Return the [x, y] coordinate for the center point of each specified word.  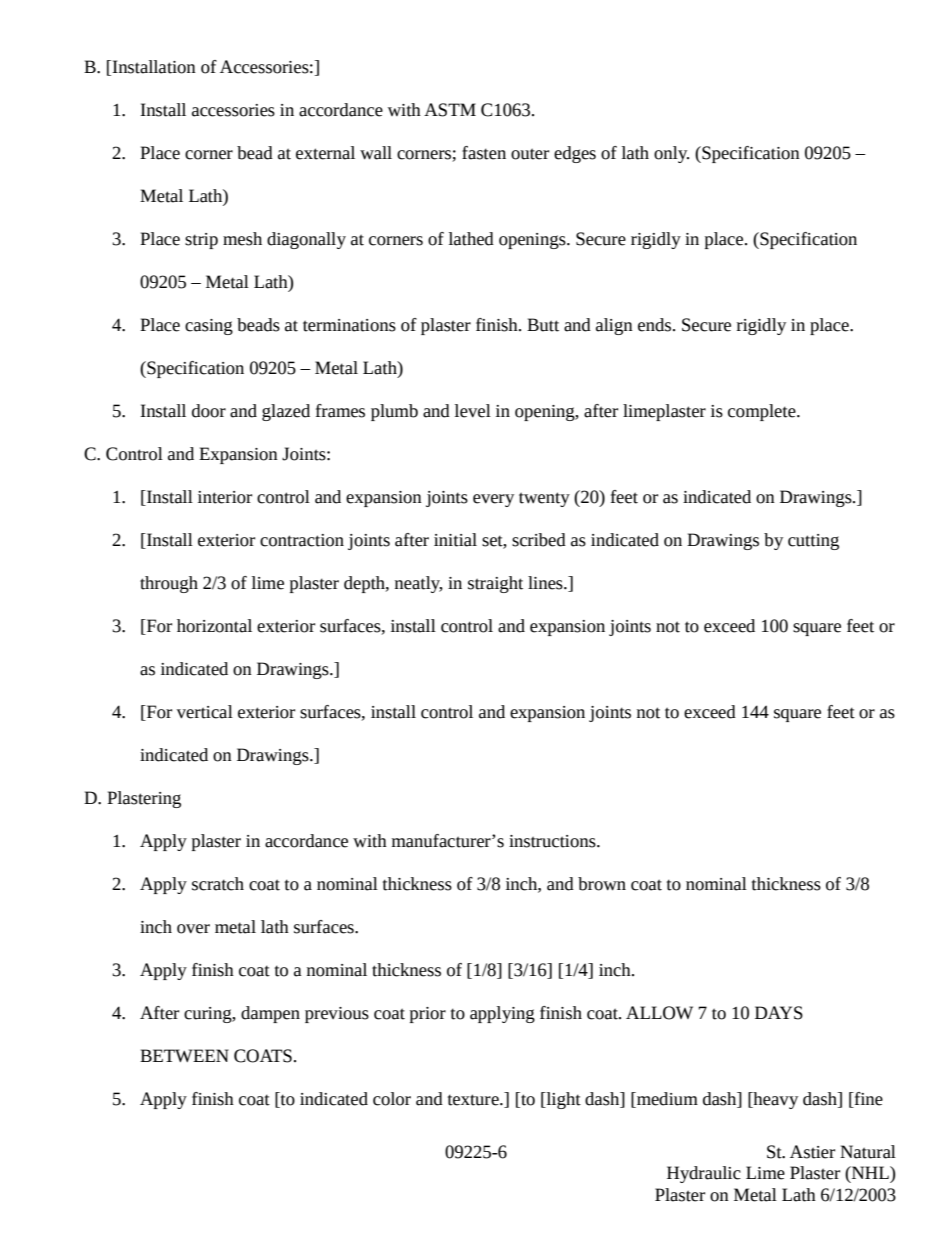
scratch [218, 884]
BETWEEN [184, 1055]
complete [763, 412]
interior [225, 497]
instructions [553, 841]
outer [530, 154]
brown [602, 884]
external [325, 153]
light [562, 1100]
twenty [544, 499]
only [671, 154]
